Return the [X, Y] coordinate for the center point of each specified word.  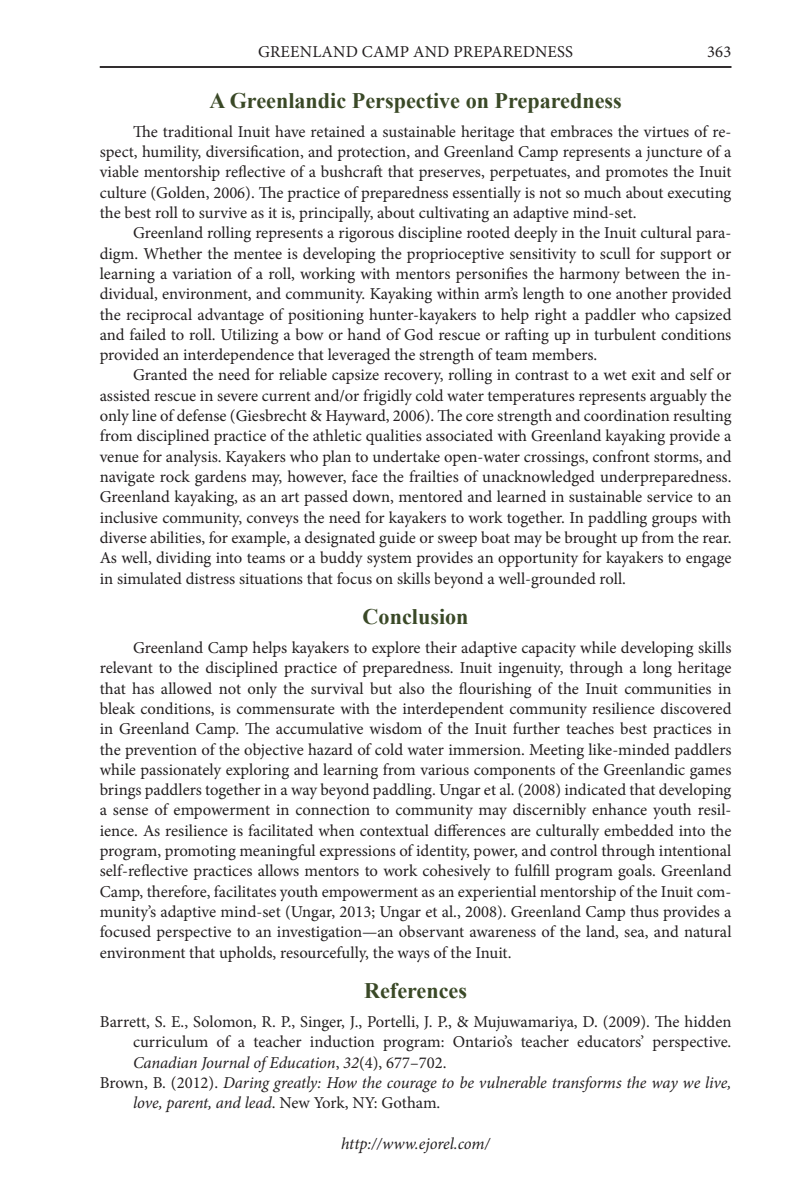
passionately [180, 771]
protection [372, 153]
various [444, 769]
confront [621, 456]
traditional [198, 131]
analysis [193, 458]
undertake [406, 456]
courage [412, 1086]
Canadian [165, 1062]
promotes [636, 174]
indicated [595, 789]
